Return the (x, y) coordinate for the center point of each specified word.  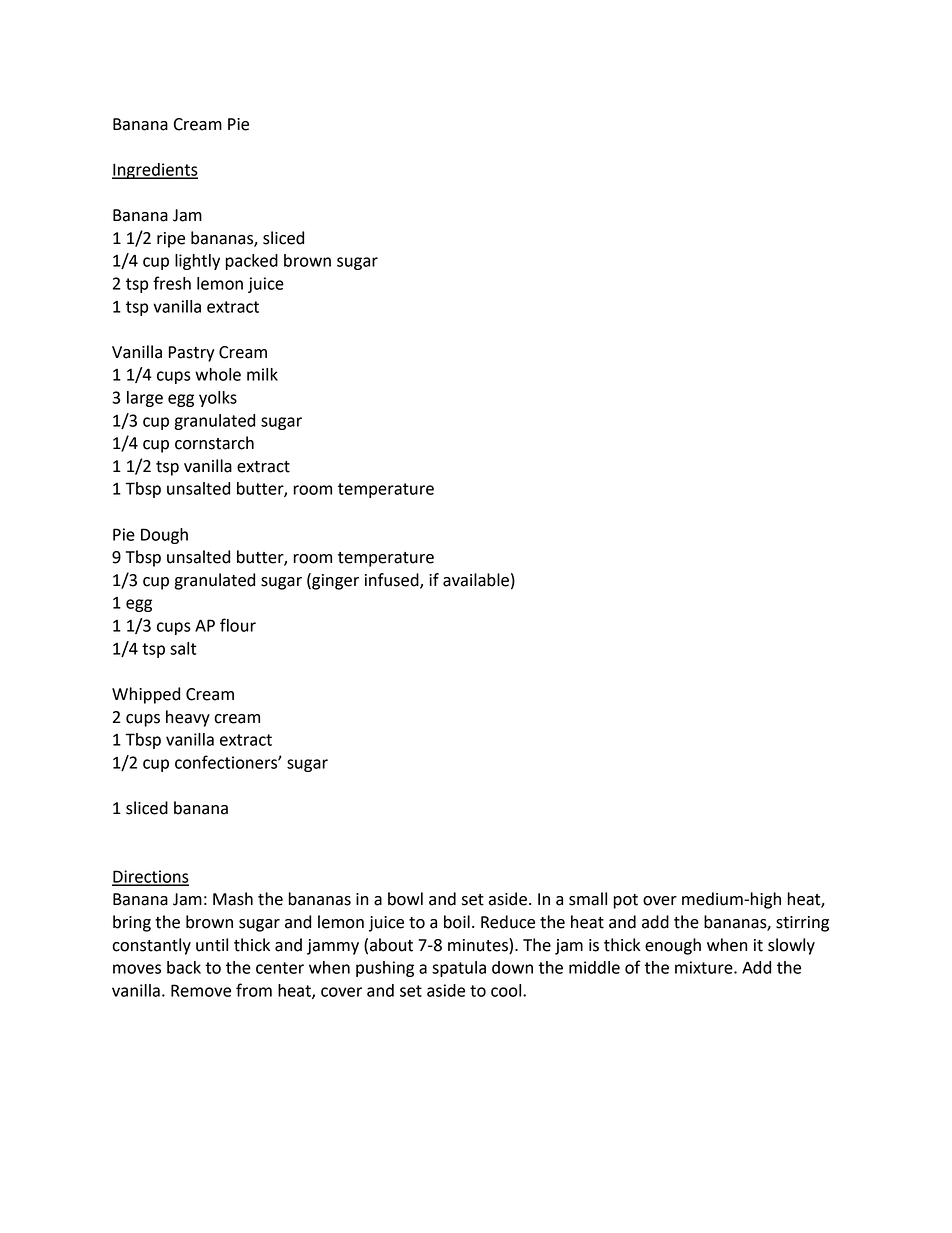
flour (238, 625)
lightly (197, 262)
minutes (479, 946)
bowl (405, 899)
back (184, 967)
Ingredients (155, 171)
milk (262, 374)
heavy (188, 718)
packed (252, 262)
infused (393, 580)
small (588, 899)
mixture (705, 967)
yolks (218, 399)
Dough (164, 536)
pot (625, 901)
